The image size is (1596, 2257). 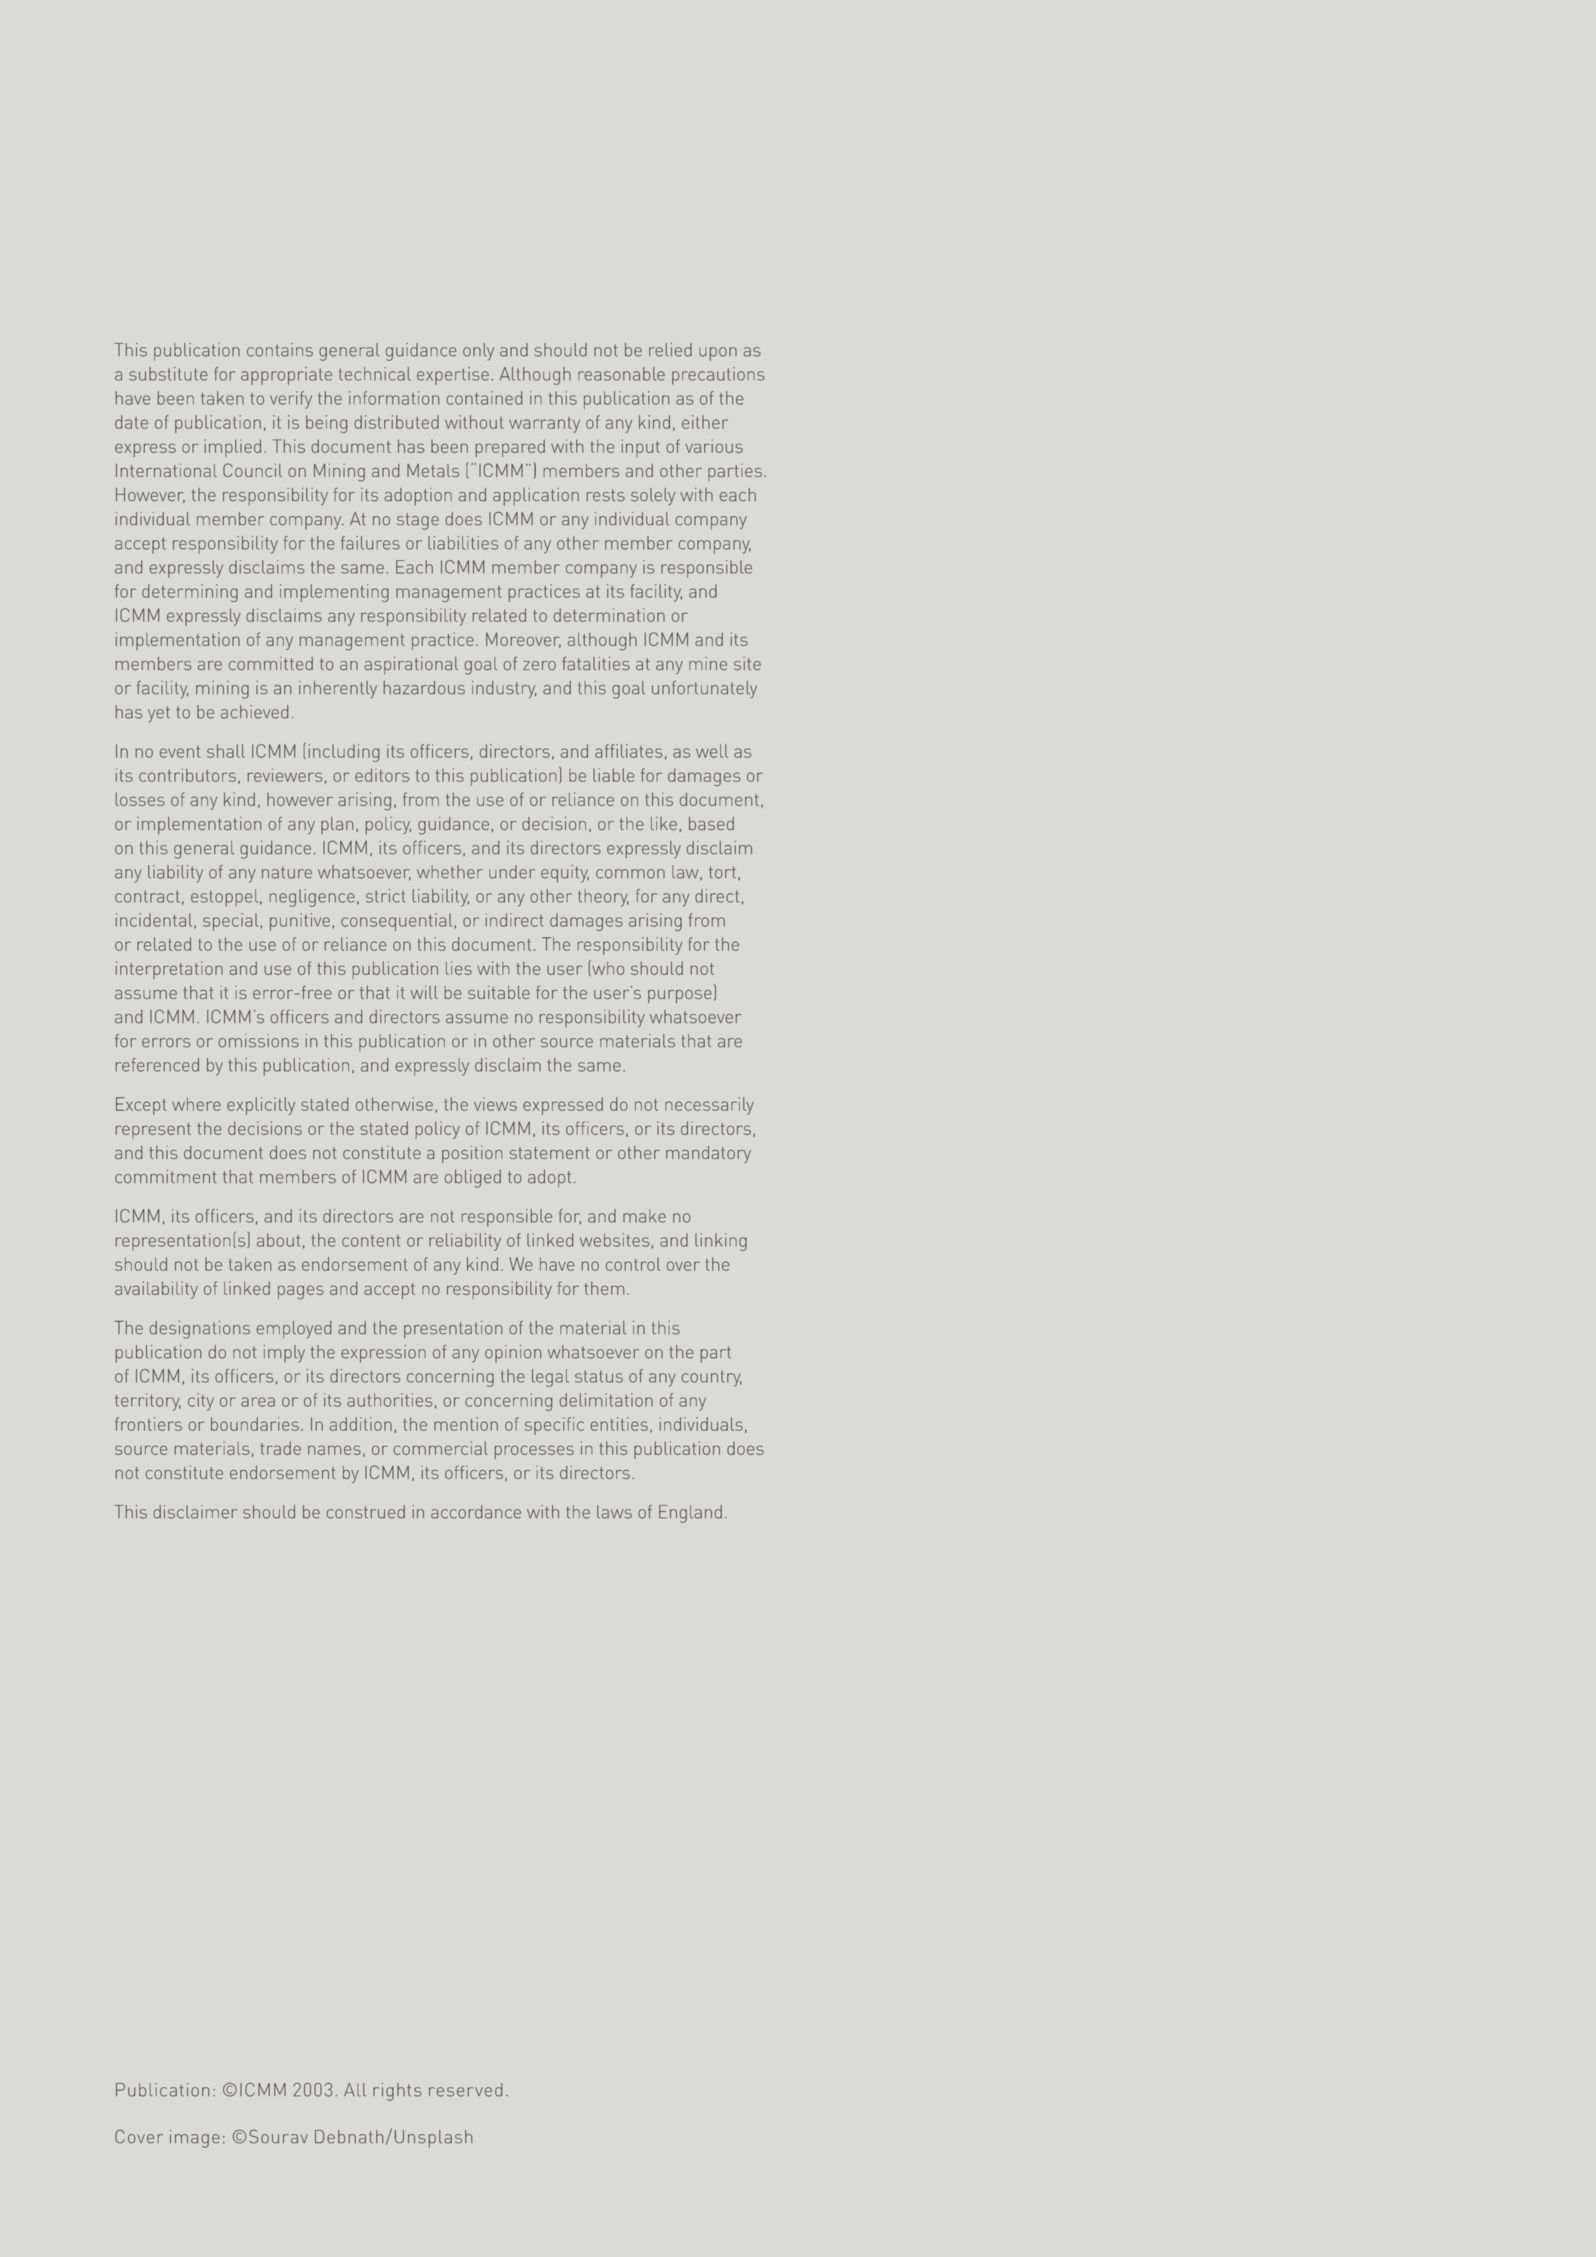 What do you see at coordinates (196, 1104) in the screenshot?
I see `where` at bounding box center [196, 1104].
